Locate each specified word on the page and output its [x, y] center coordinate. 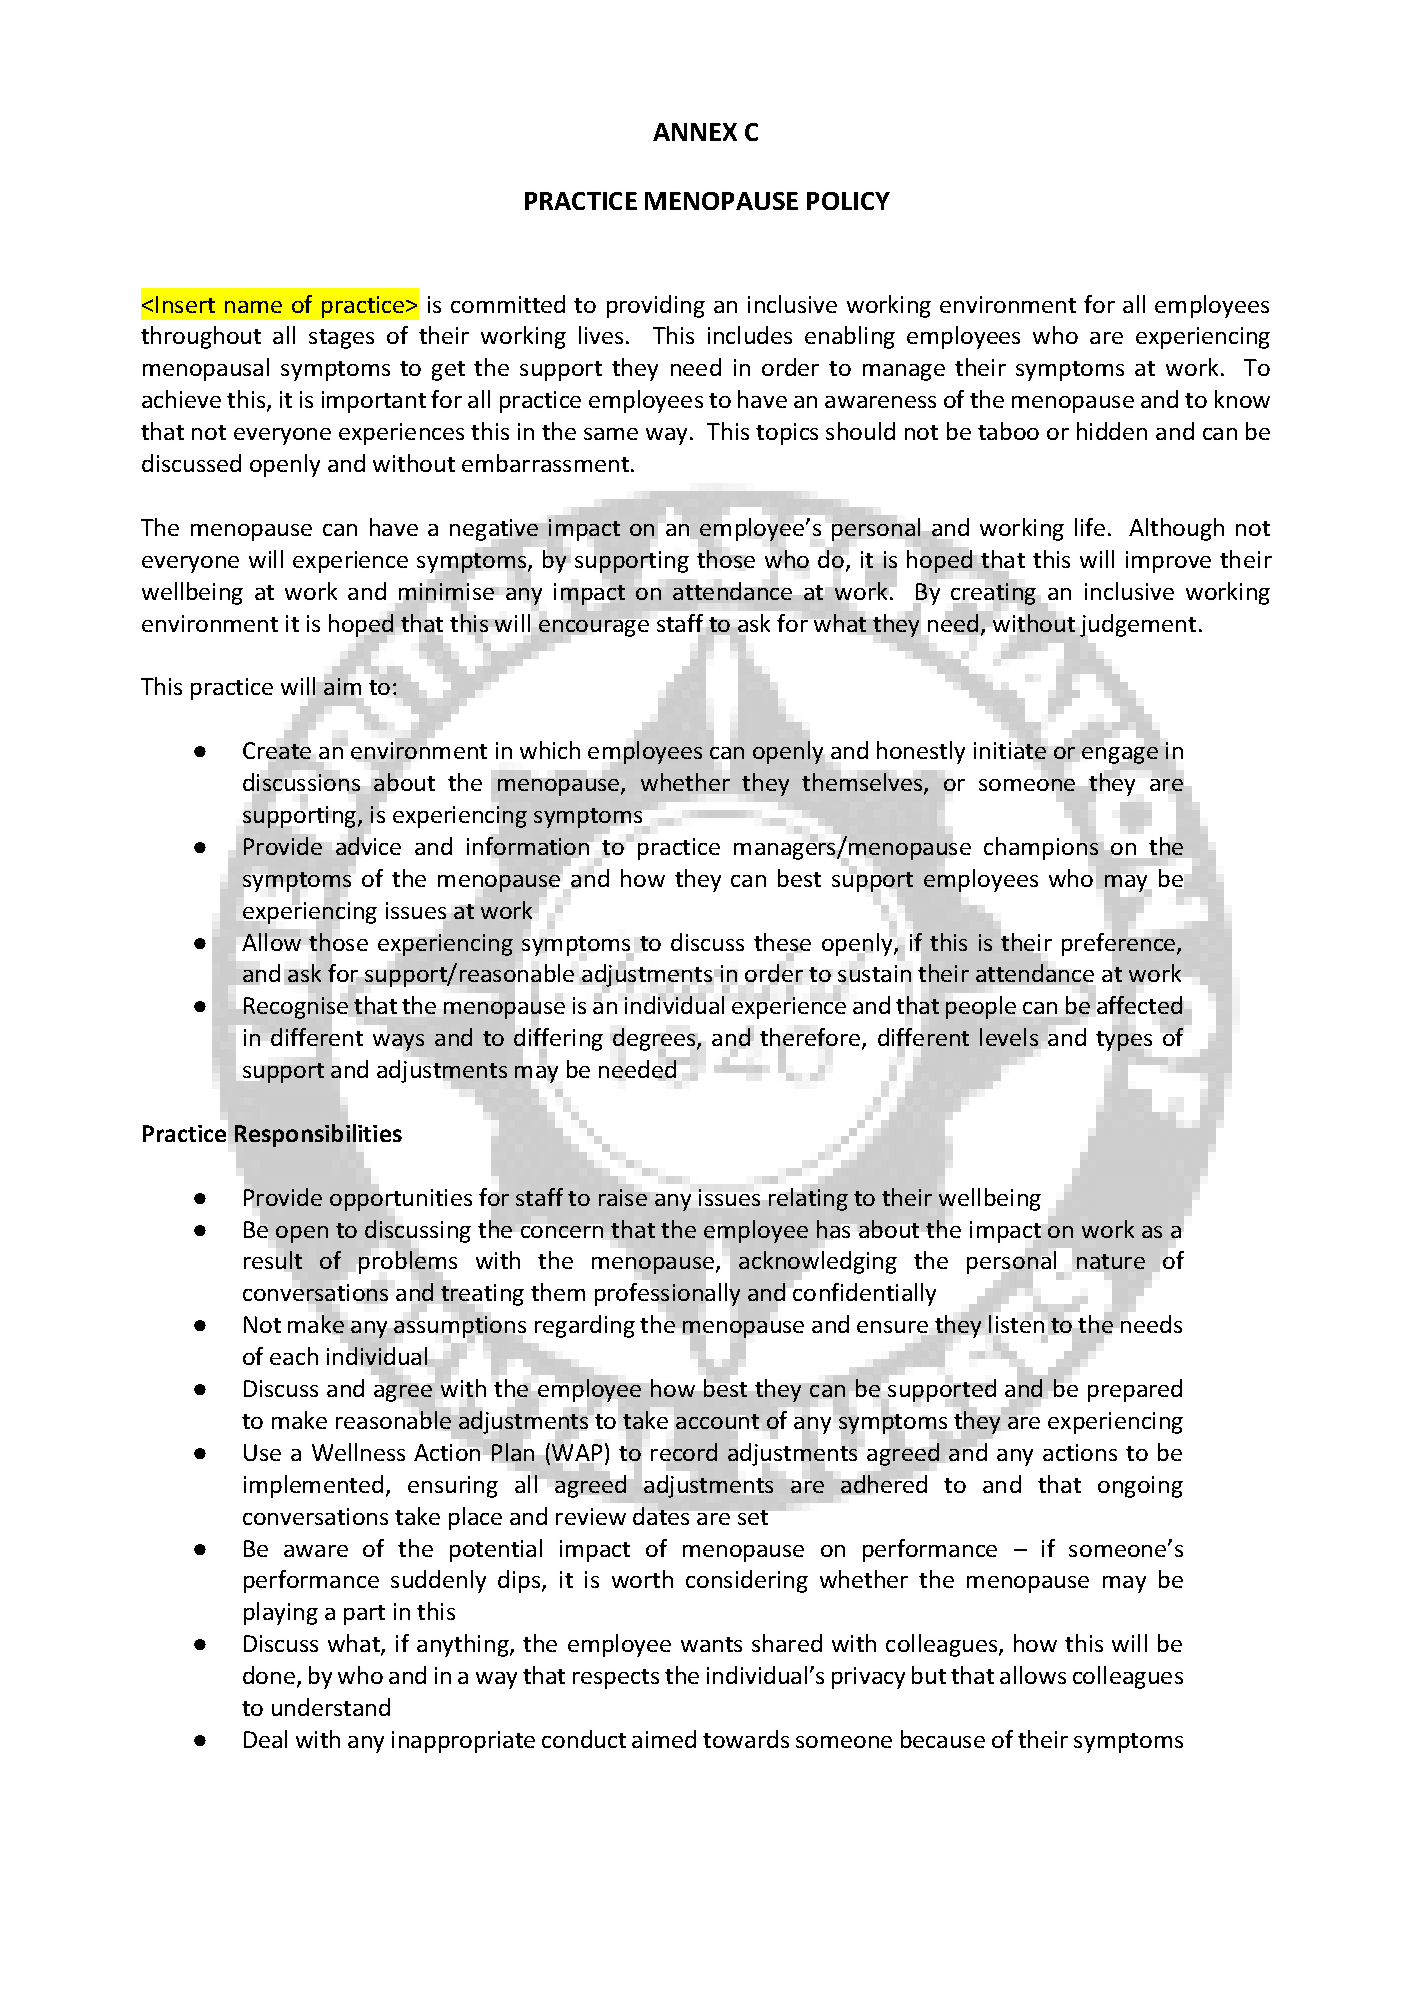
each [294, 1356]
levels [1009, 1037]
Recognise [296, 1008]
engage [1120, 755]
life [1090, 527]
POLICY [848, 201]
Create [277, 750]
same [611, 434]
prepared [1135, 1390]
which [550, 750]
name [253, 307]
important [374, 402]
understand [331, 1707]
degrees [655, 1041]
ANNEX [695, 132]
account [719, 1423]
